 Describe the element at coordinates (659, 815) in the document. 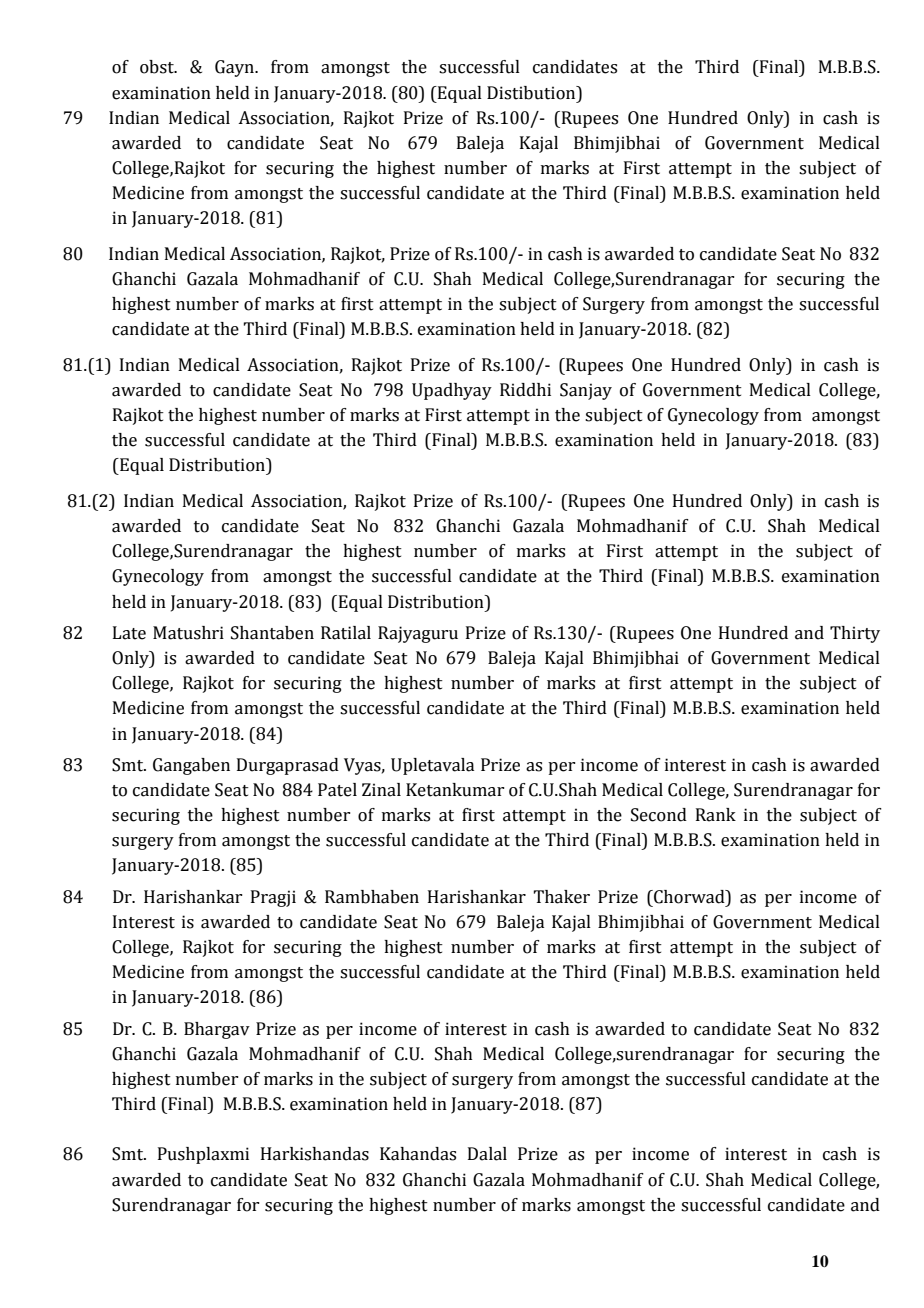

I see `Second` at that location.
